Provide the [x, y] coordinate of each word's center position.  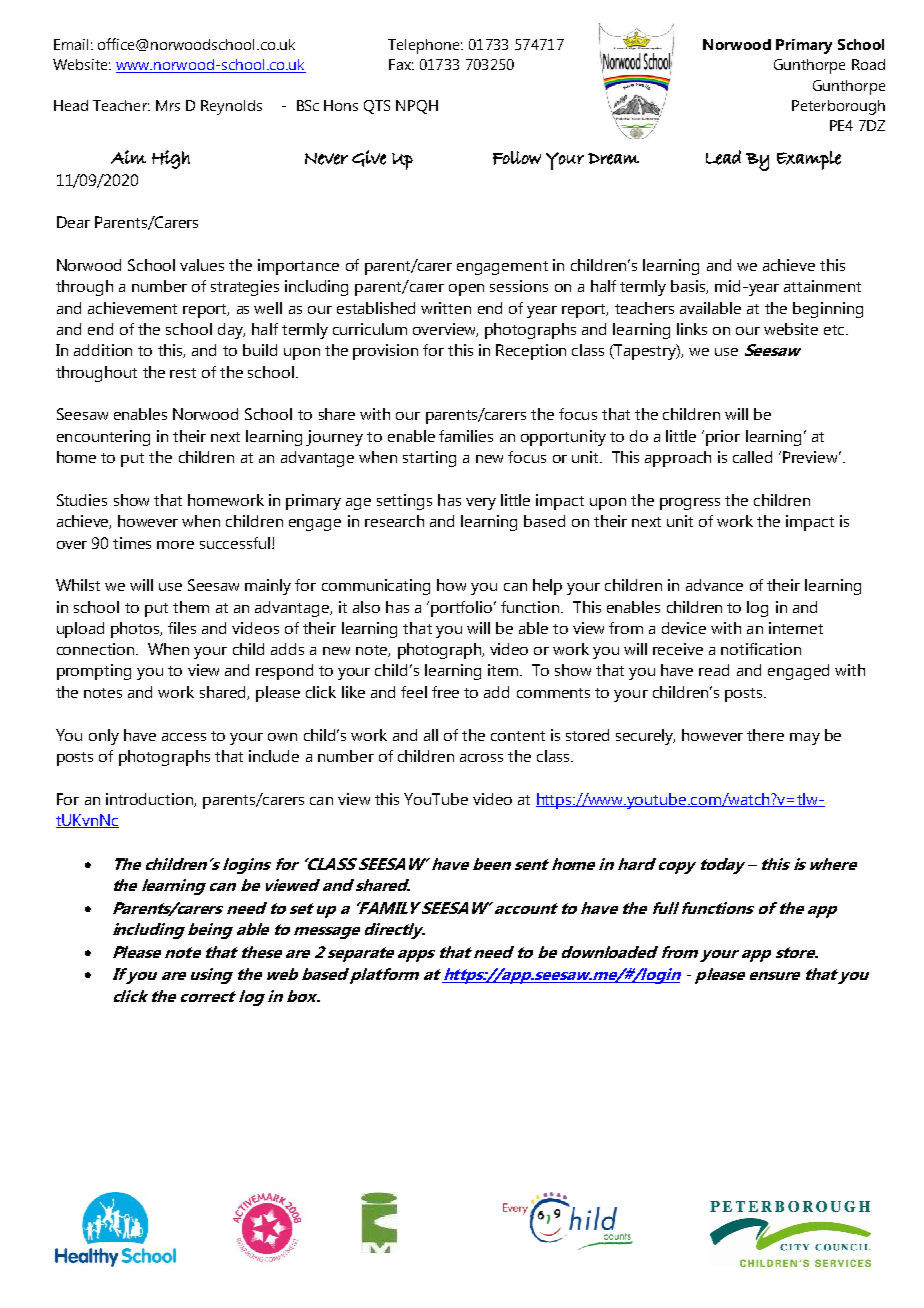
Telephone [425, 46]
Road [868, 64]
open [466, 290]
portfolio [463, 609]
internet [796, 628]
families [466, 436]
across [481, 758]
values [202, 265]
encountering [103, 438]
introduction [150, 800]
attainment [822, 286]
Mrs [168, 105]
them [191, 607]
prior [723, 438]
